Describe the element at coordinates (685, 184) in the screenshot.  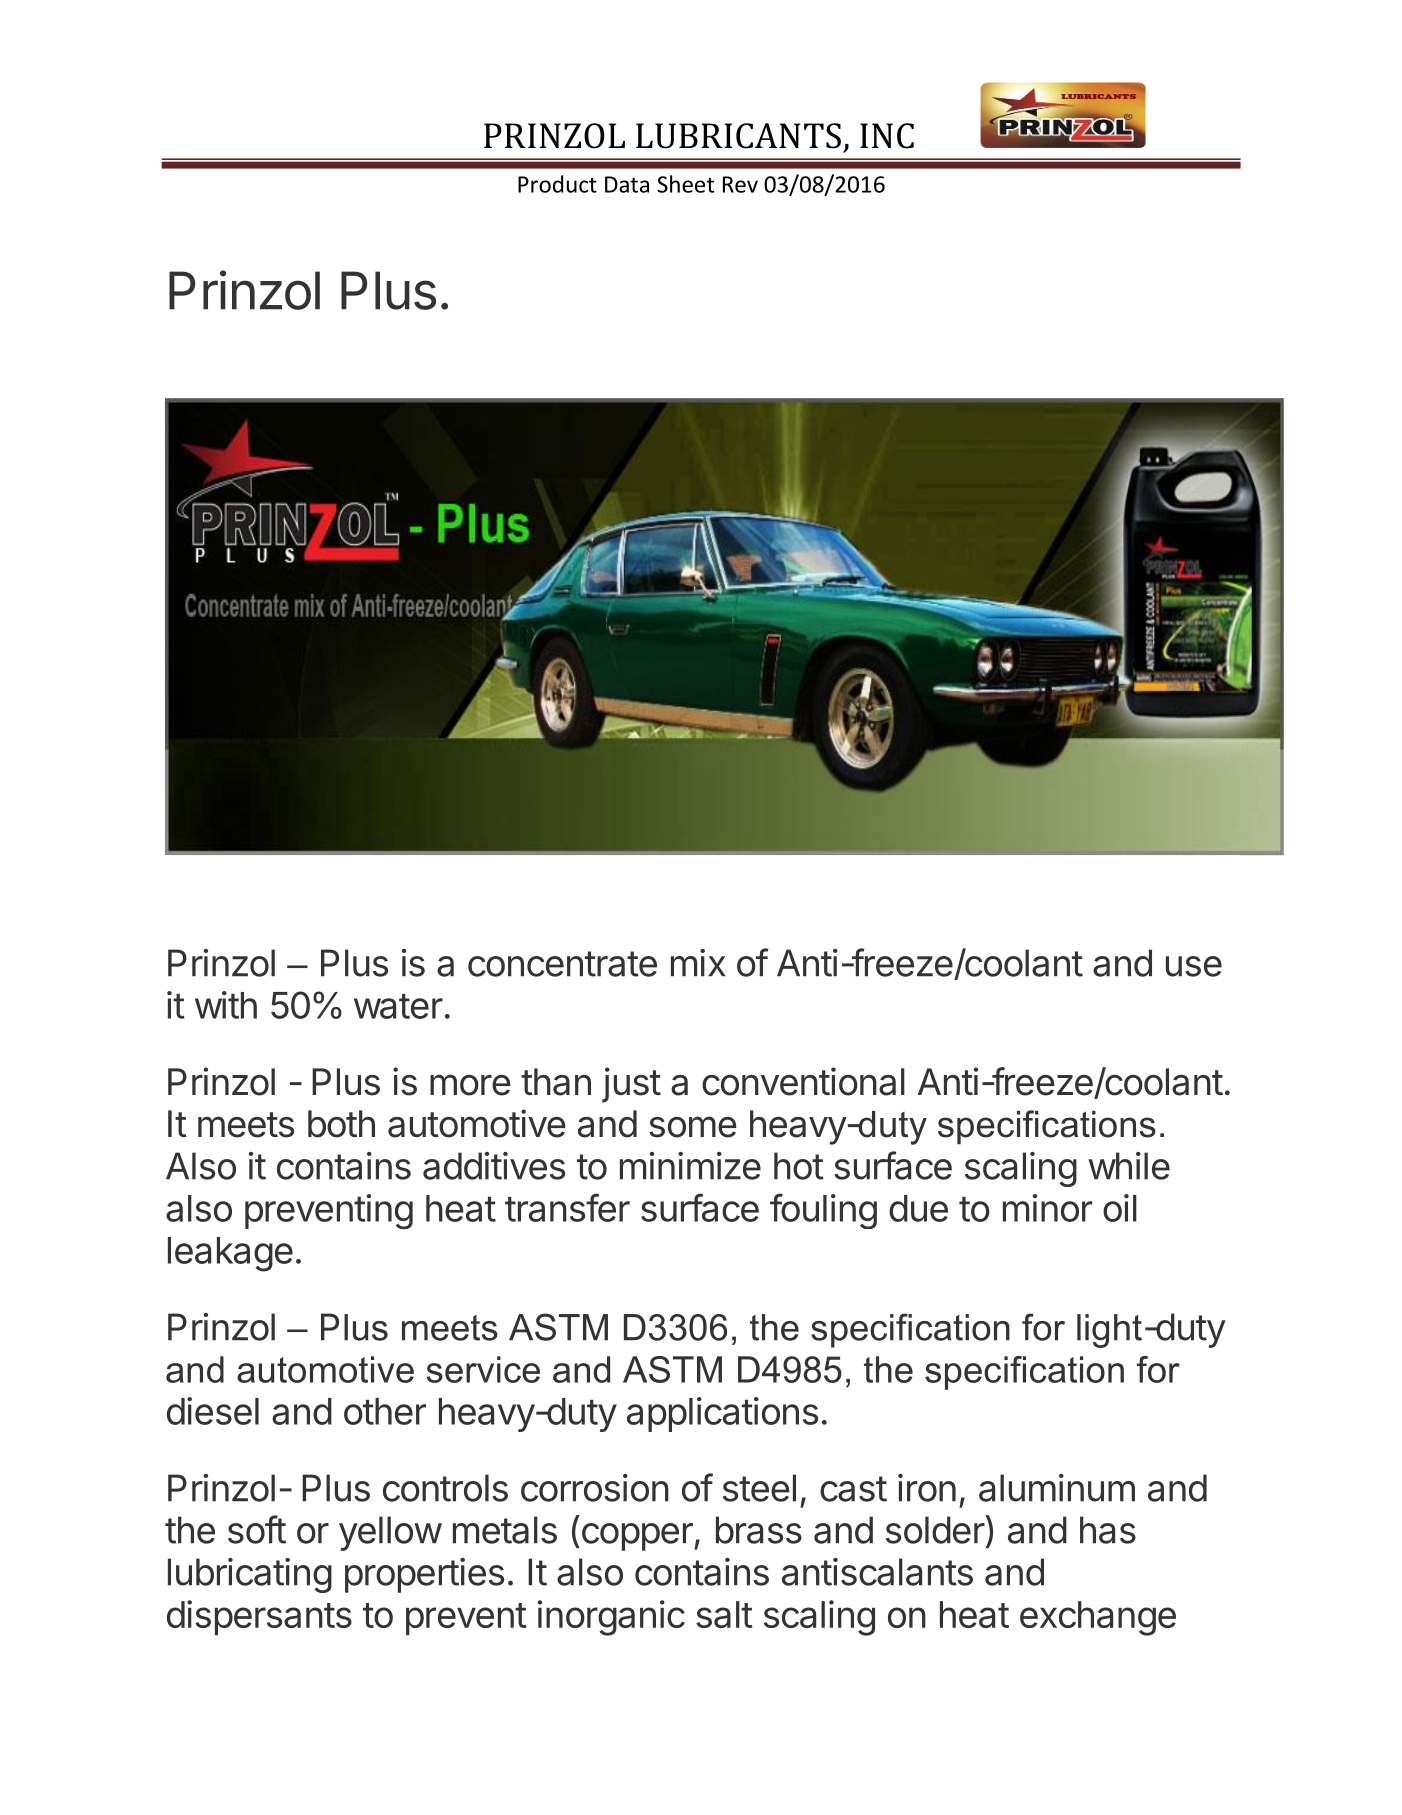
I see `Sheet` at that location.
